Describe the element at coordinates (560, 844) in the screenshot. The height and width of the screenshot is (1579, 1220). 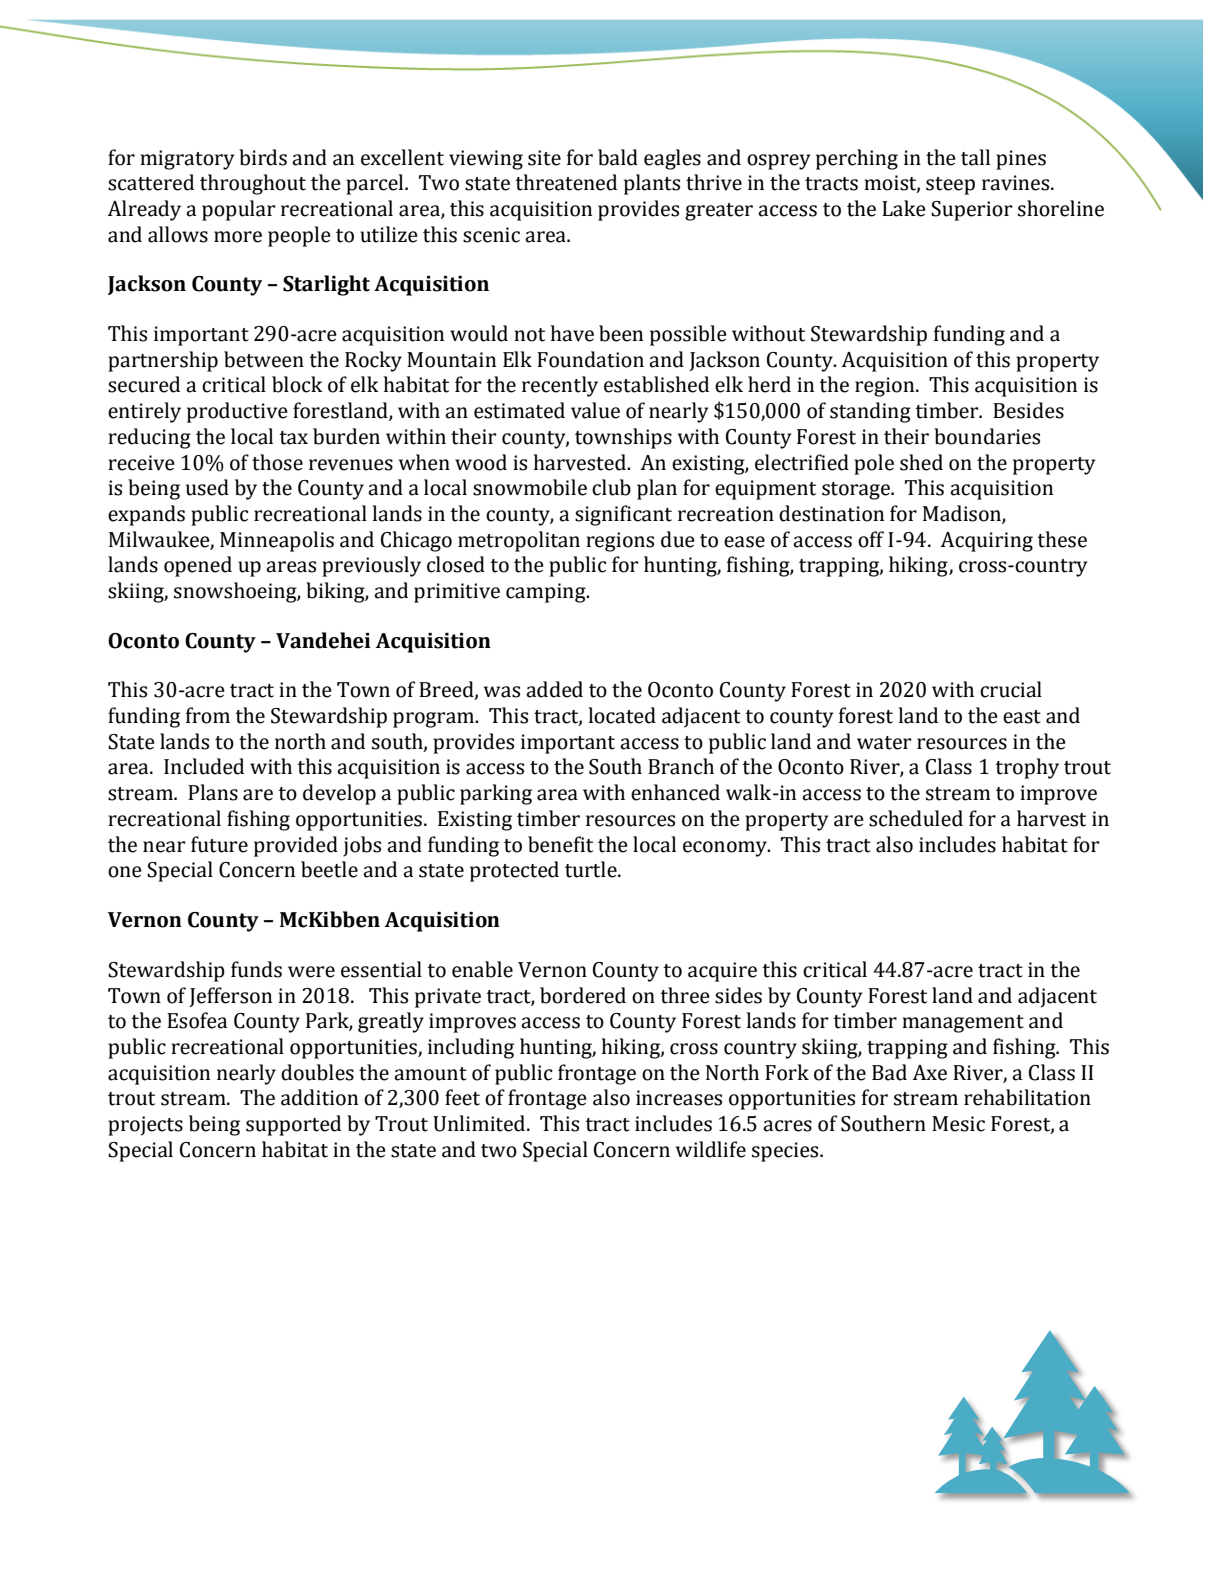
I see `benefit` at that location.
